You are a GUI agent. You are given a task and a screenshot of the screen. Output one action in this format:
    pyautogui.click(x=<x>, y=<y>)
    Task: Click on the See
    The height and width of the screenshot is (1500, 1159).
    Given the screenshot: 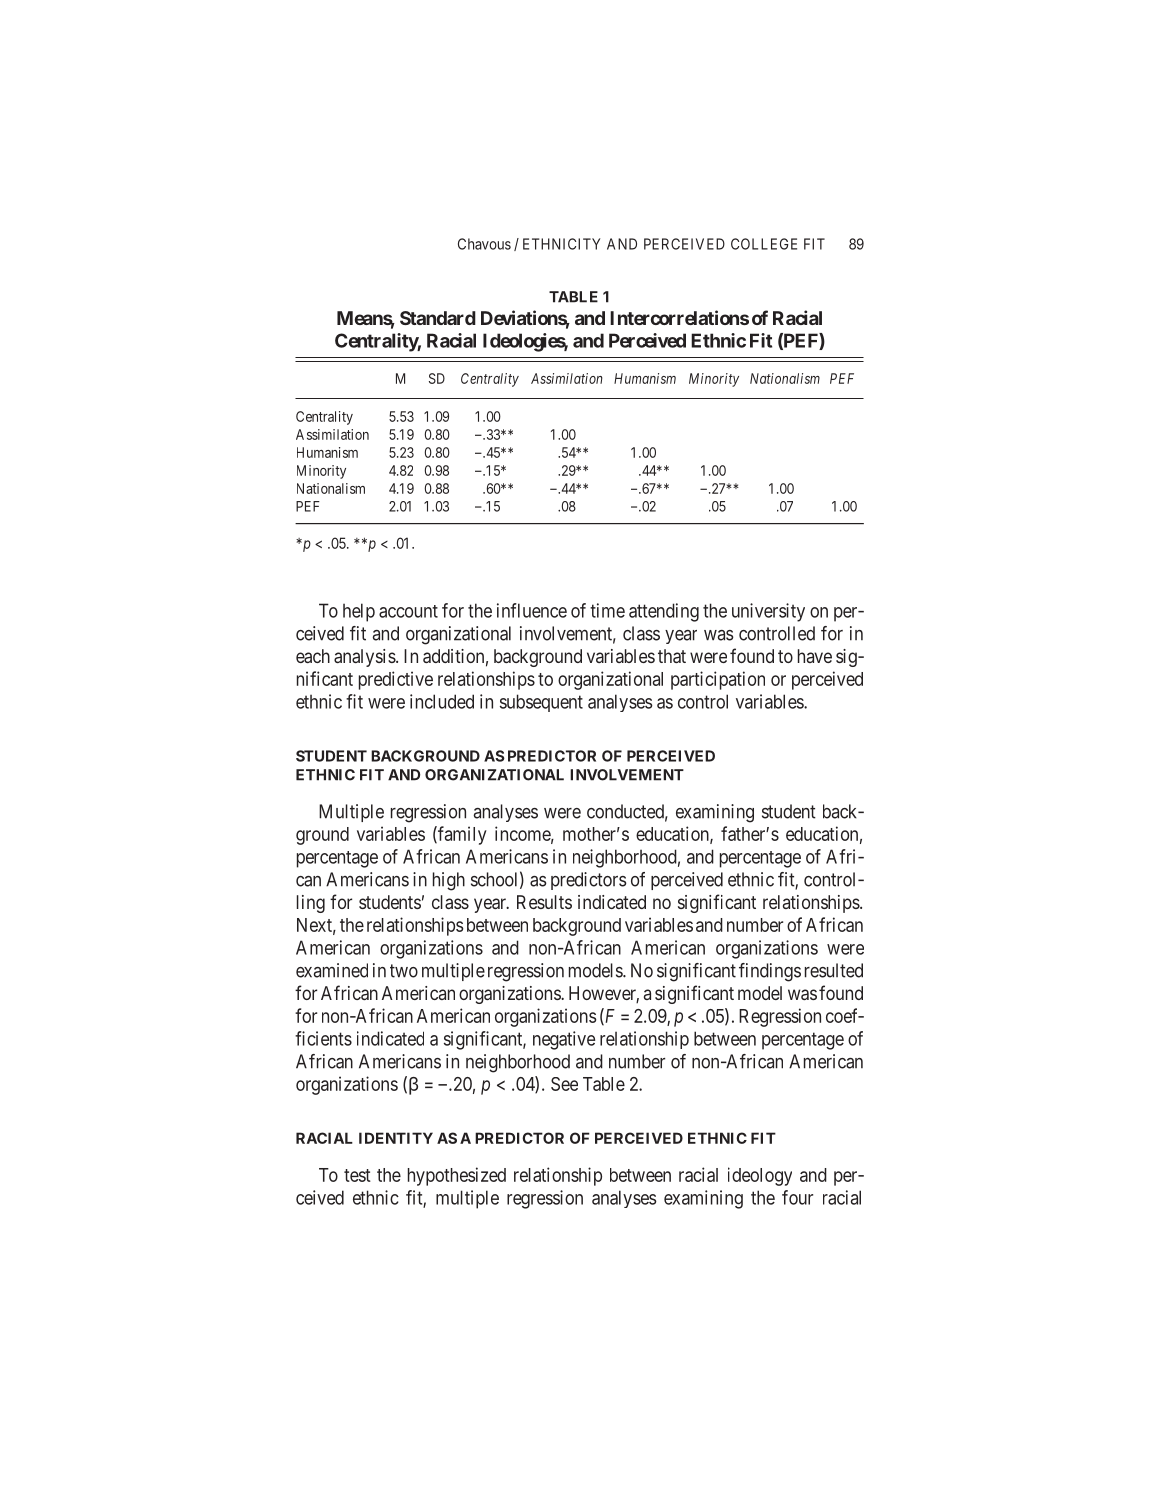 What is the action you would take?
    pyautogui.click(x=564, y=1084)
